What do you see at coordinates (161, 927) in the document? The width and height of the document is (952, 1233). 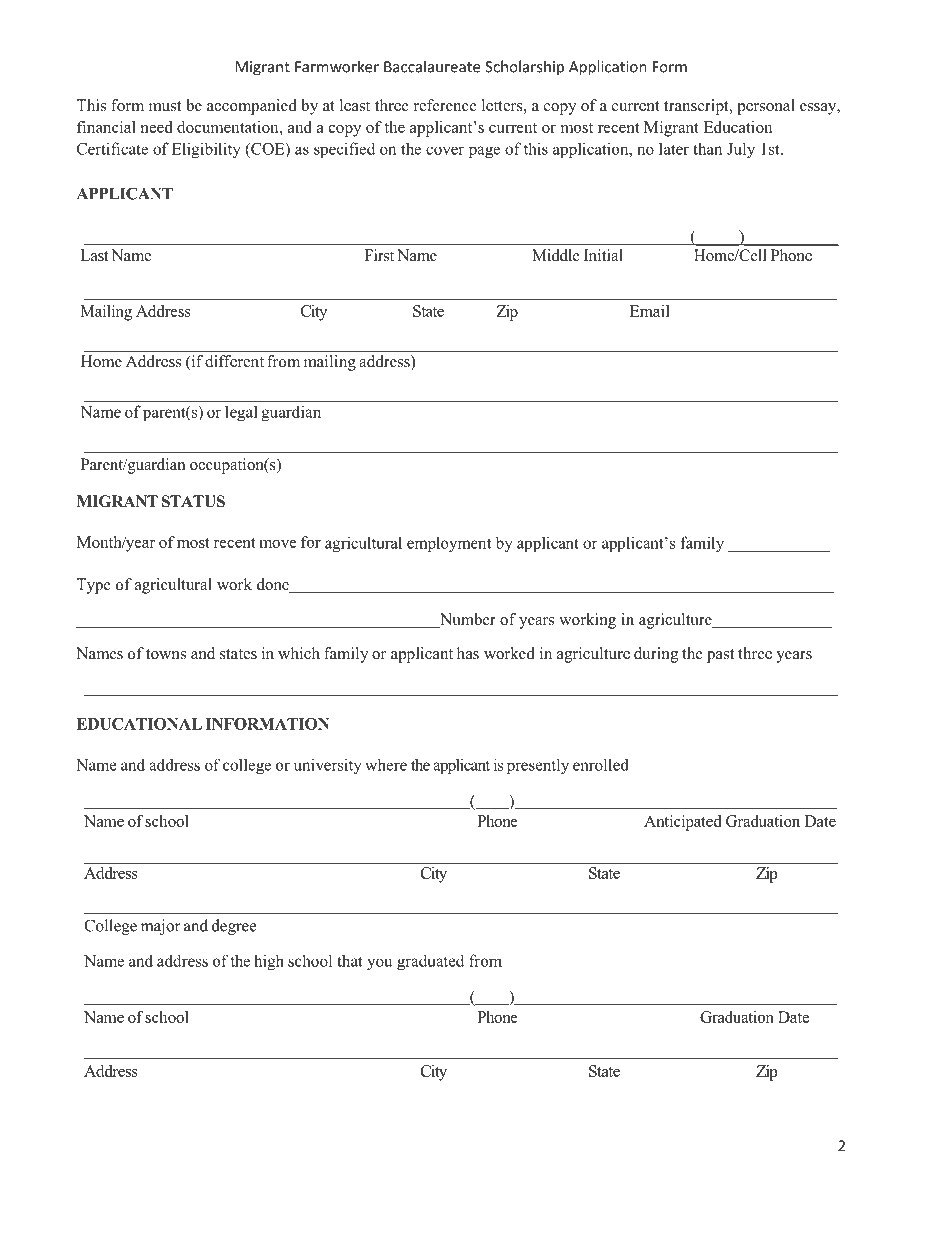 I see `major` at bounding box center [161, 927].
